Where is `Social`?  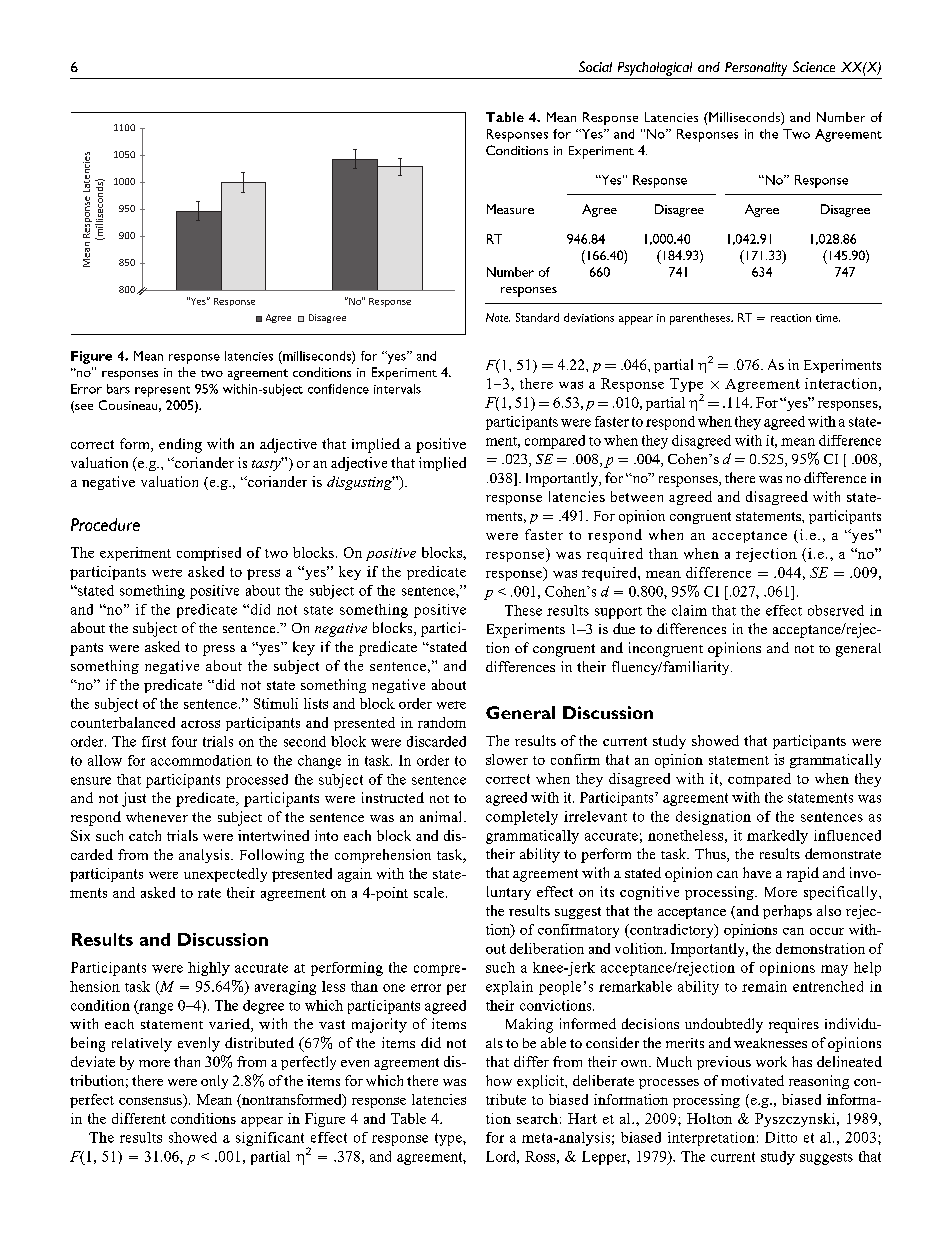
Social is located at coordinates (595, 66).
